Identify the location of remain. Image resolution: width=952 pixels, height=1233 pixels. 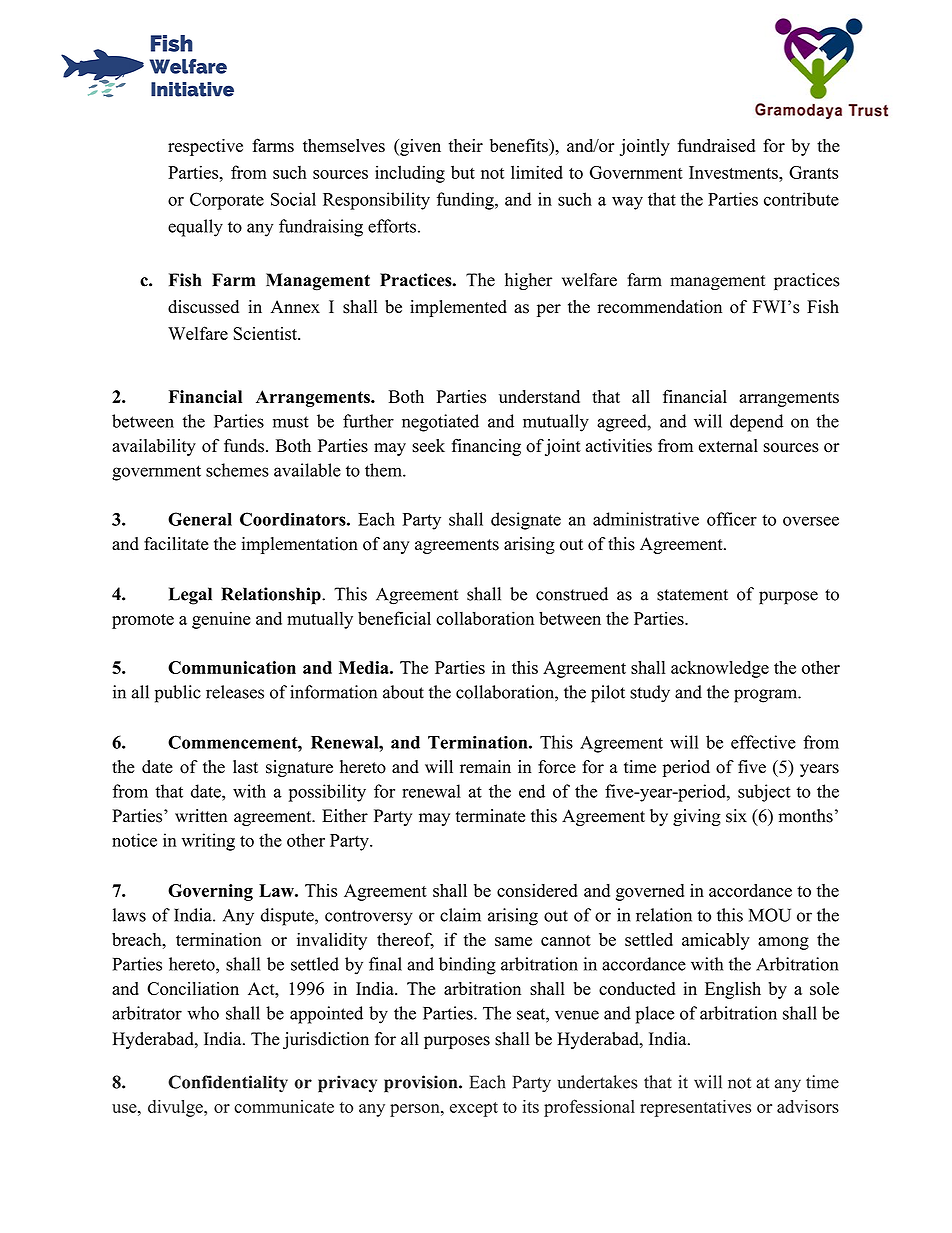
(485, 767).
